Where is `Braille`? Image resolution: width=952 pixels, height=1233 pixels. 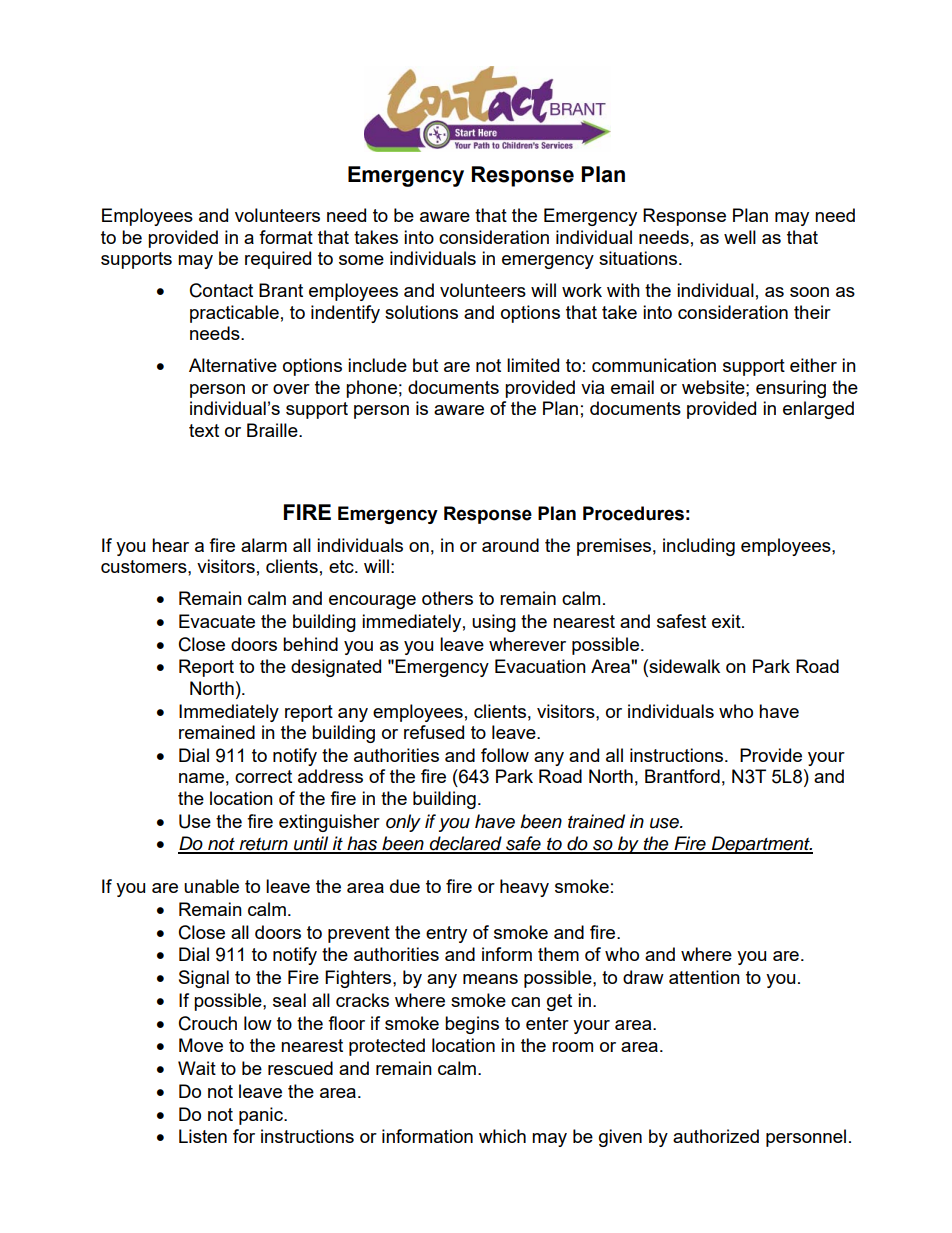
Braille is located at coordinates (273, 430).
